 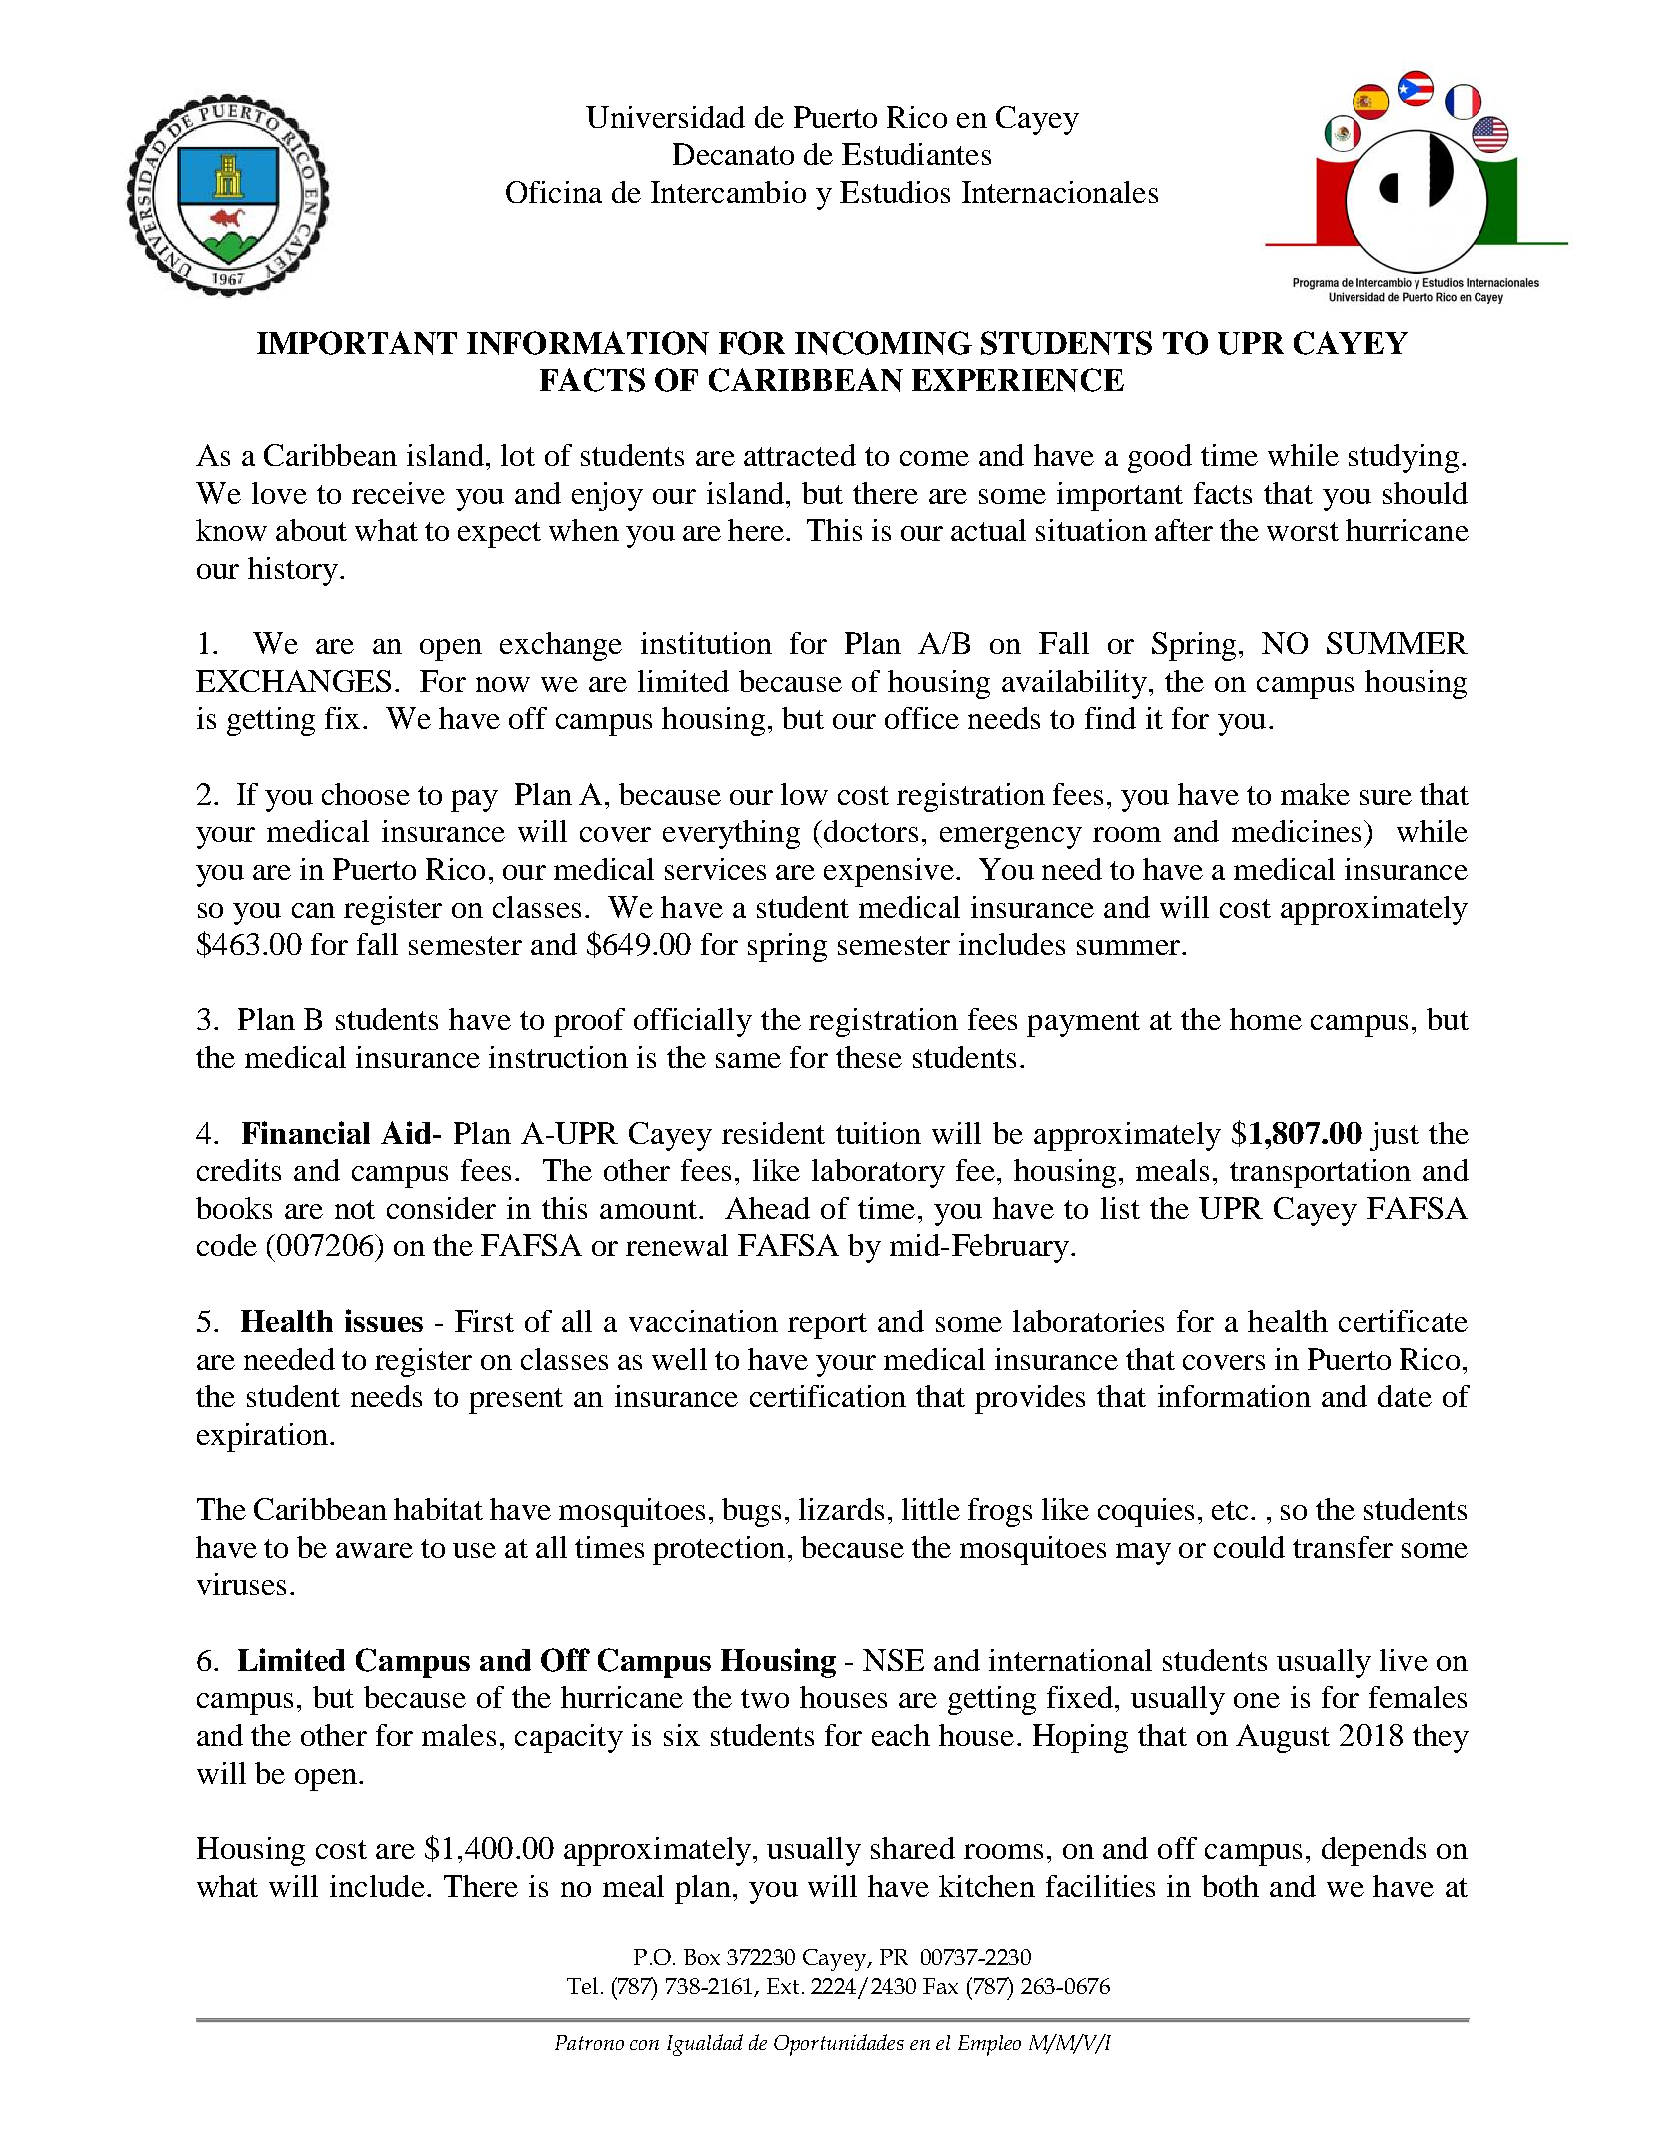 What do you see at coordinates (1266, 1019) in the page?
I see `home` at bounding box center [1266, 1019].
